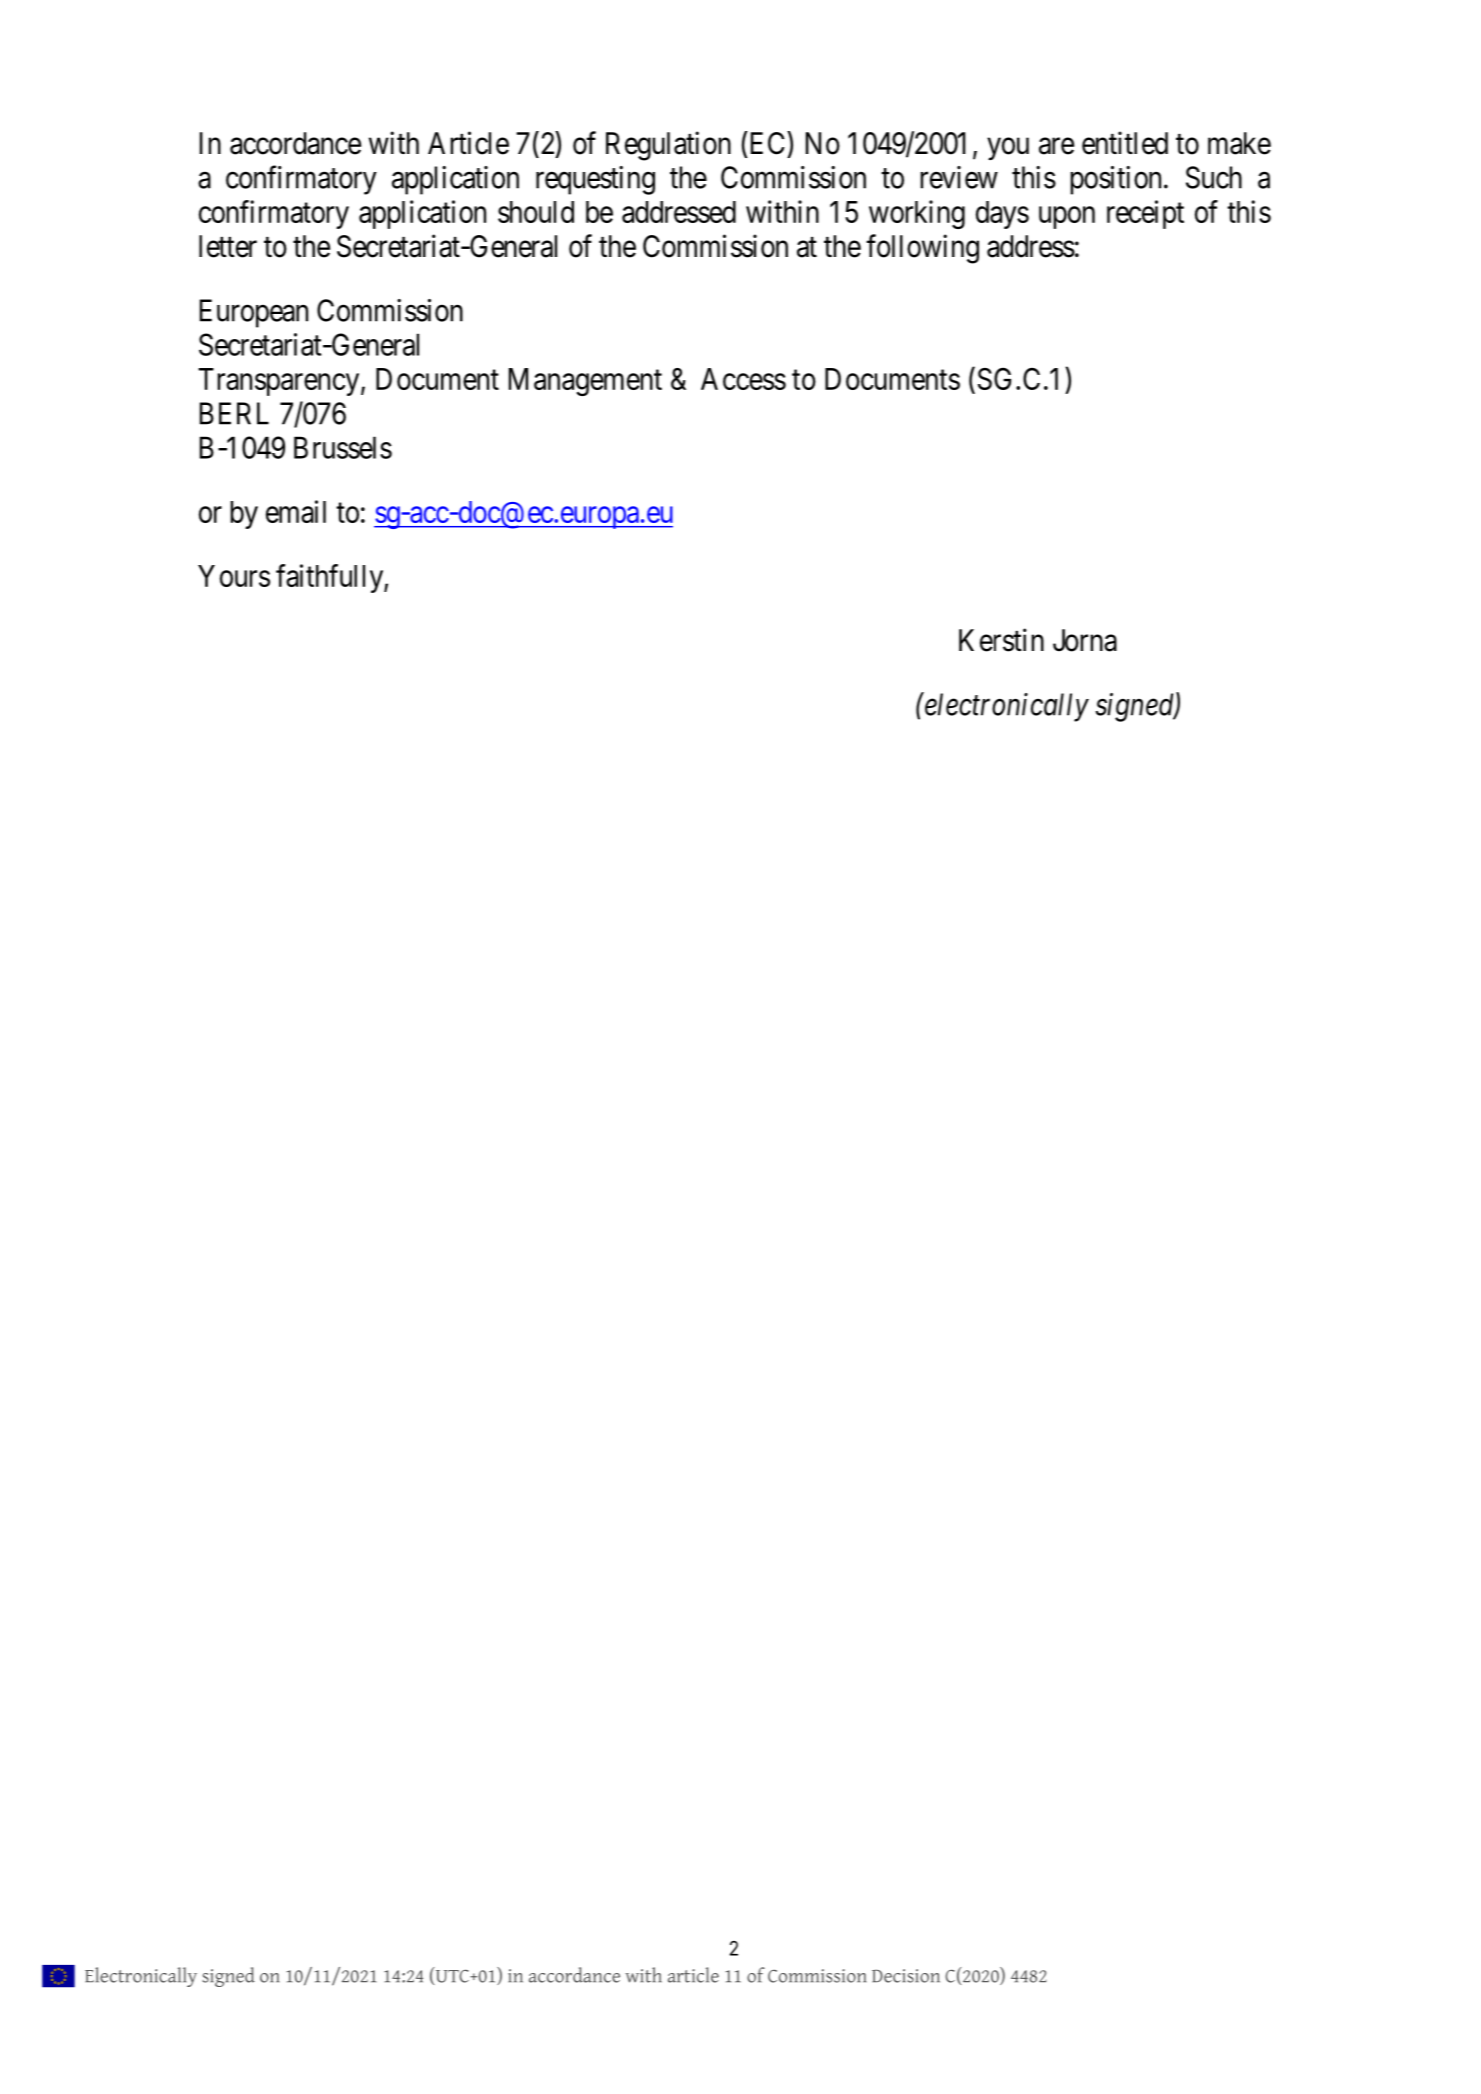 The width and height of the image is (1481, 2094). What do you see at coordinates (296, 511) in the image?
I see `email` at bounding box center [296, 511].
